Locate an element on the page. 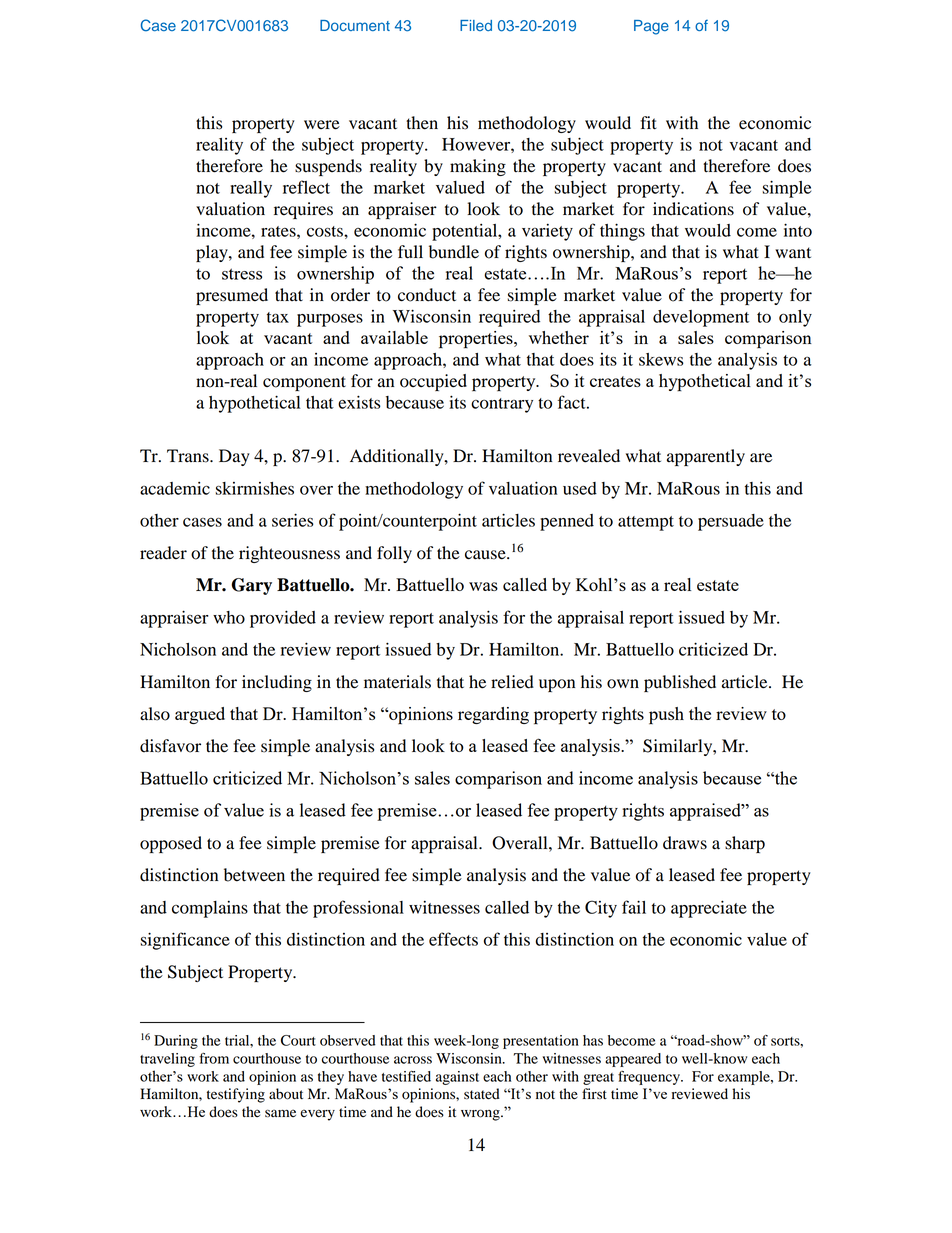 Image resolution: width=952 pixels, height=1233 pixels. argued is located at coordinates (200, 715).
